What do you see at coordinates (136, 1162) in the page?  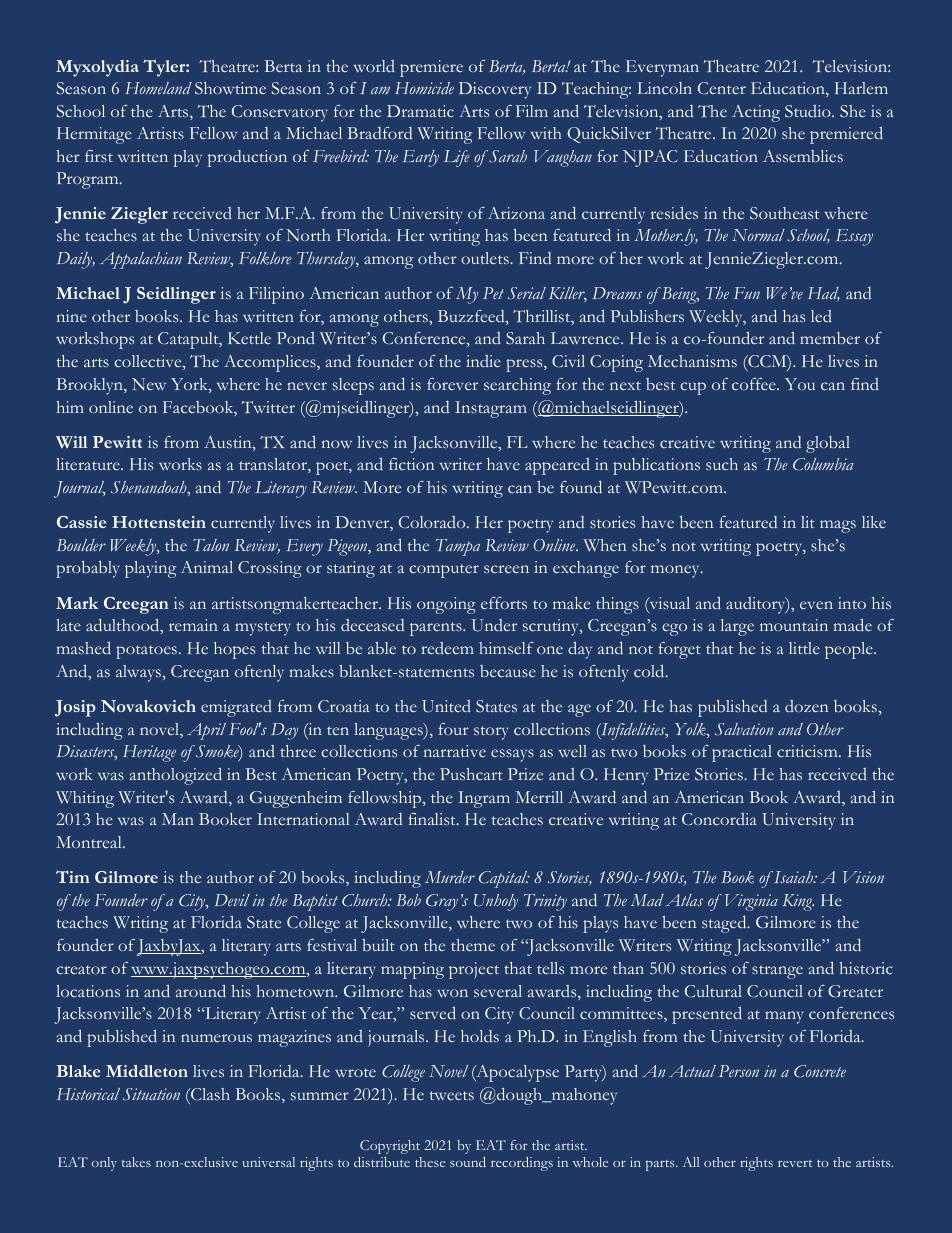 I see `takes` at bounding box center [136, 1162].
